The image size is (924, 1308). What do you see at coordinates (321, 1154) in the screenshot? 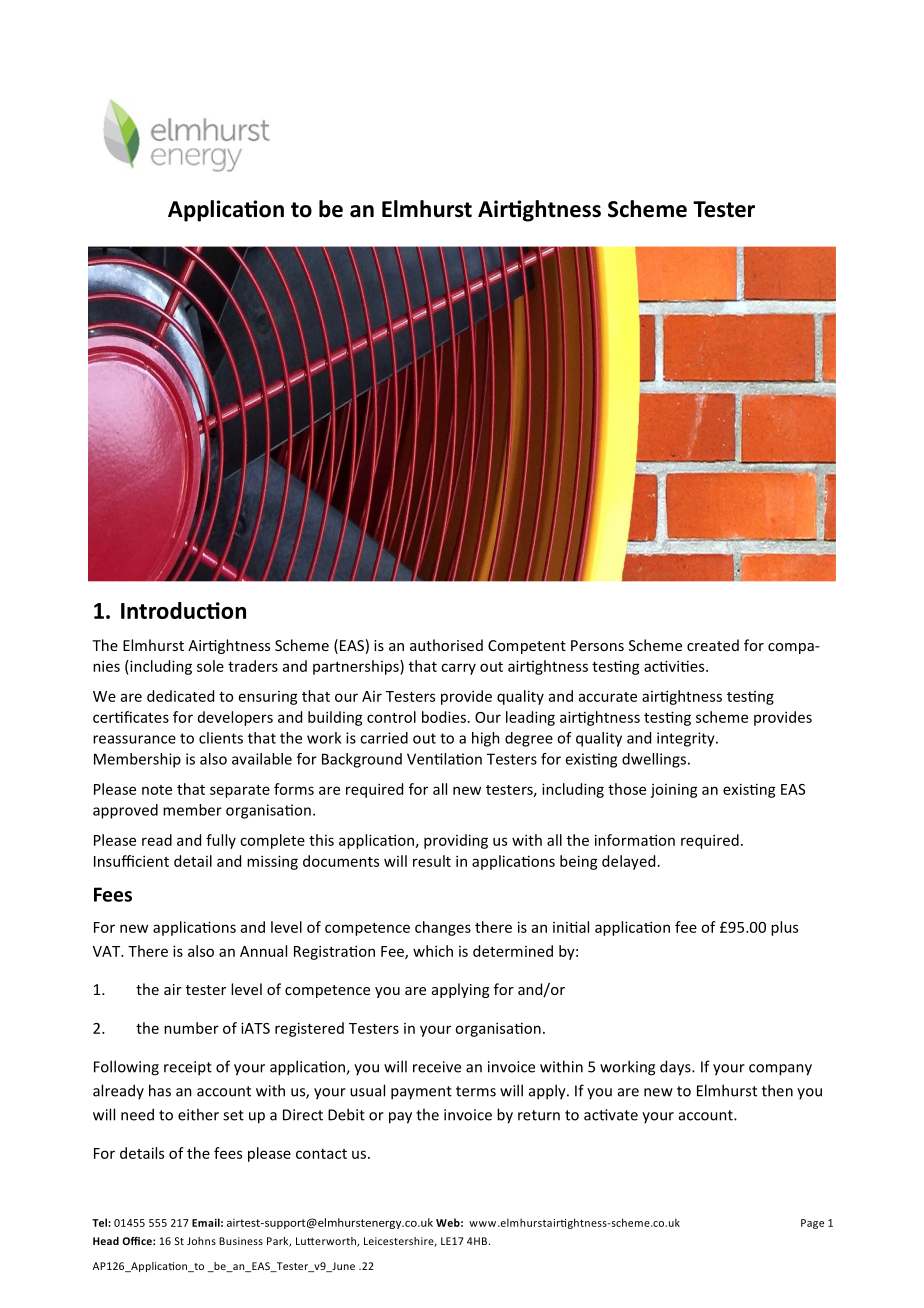
I see `contact` at bounding box center [321, 1154].
